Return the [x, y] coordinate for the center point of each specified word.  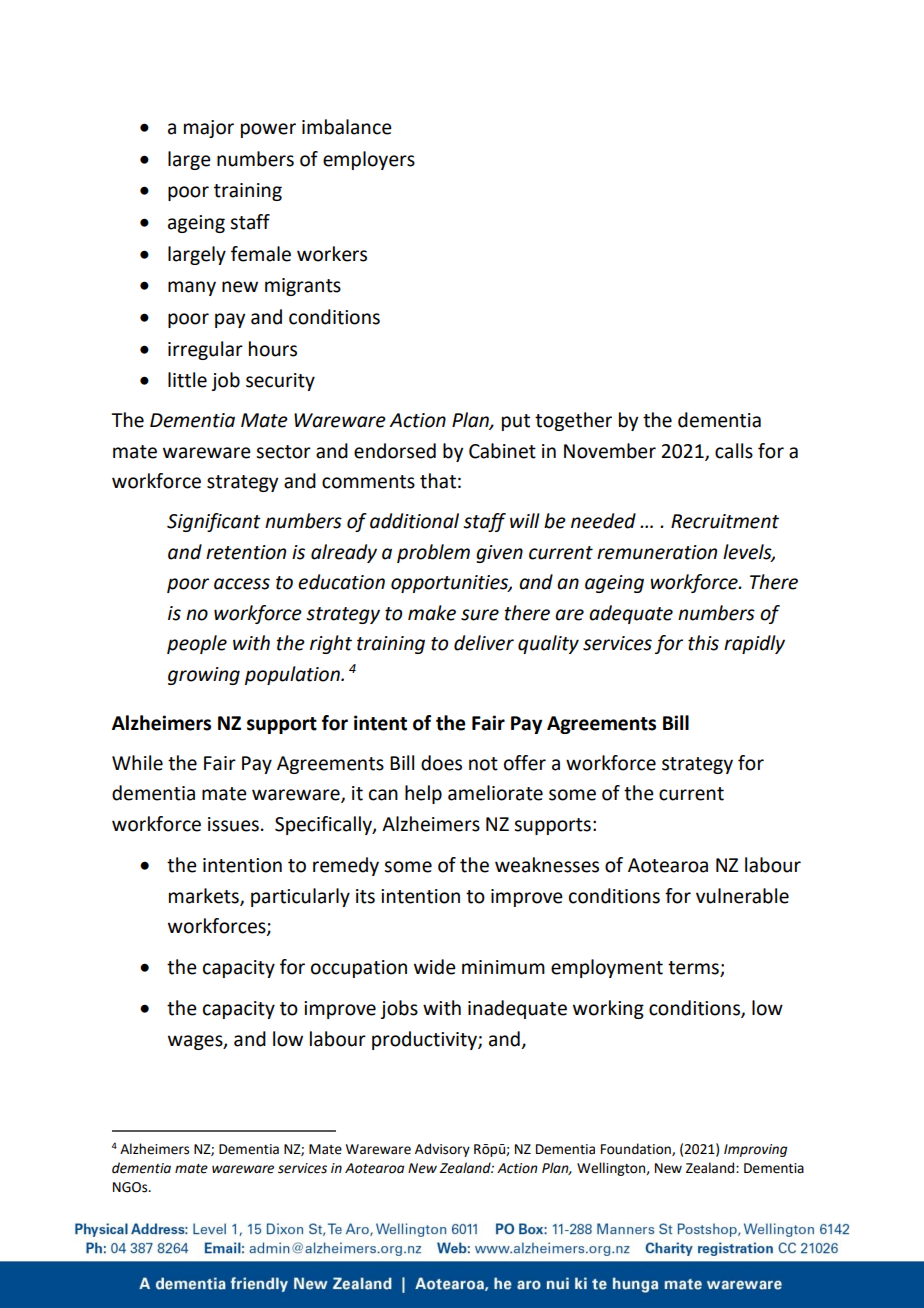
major [209, 129]
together [573, 421]
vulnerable [742, 896]
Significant [214, 522]
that [438, 481]
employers [369, 160]
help [423, 794]
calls [734, 451]
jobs [399, 1009]
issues [233, 824]
